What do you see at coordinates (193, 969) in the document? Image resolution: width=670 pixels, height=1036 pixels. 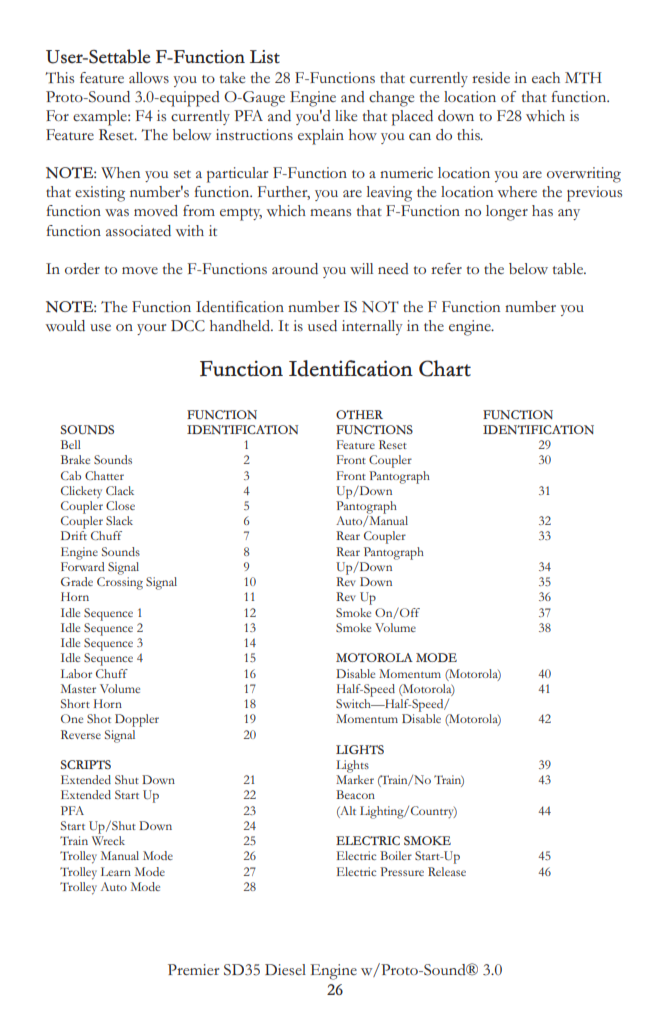 I see `Premier` at bounding box center [193, 969].
